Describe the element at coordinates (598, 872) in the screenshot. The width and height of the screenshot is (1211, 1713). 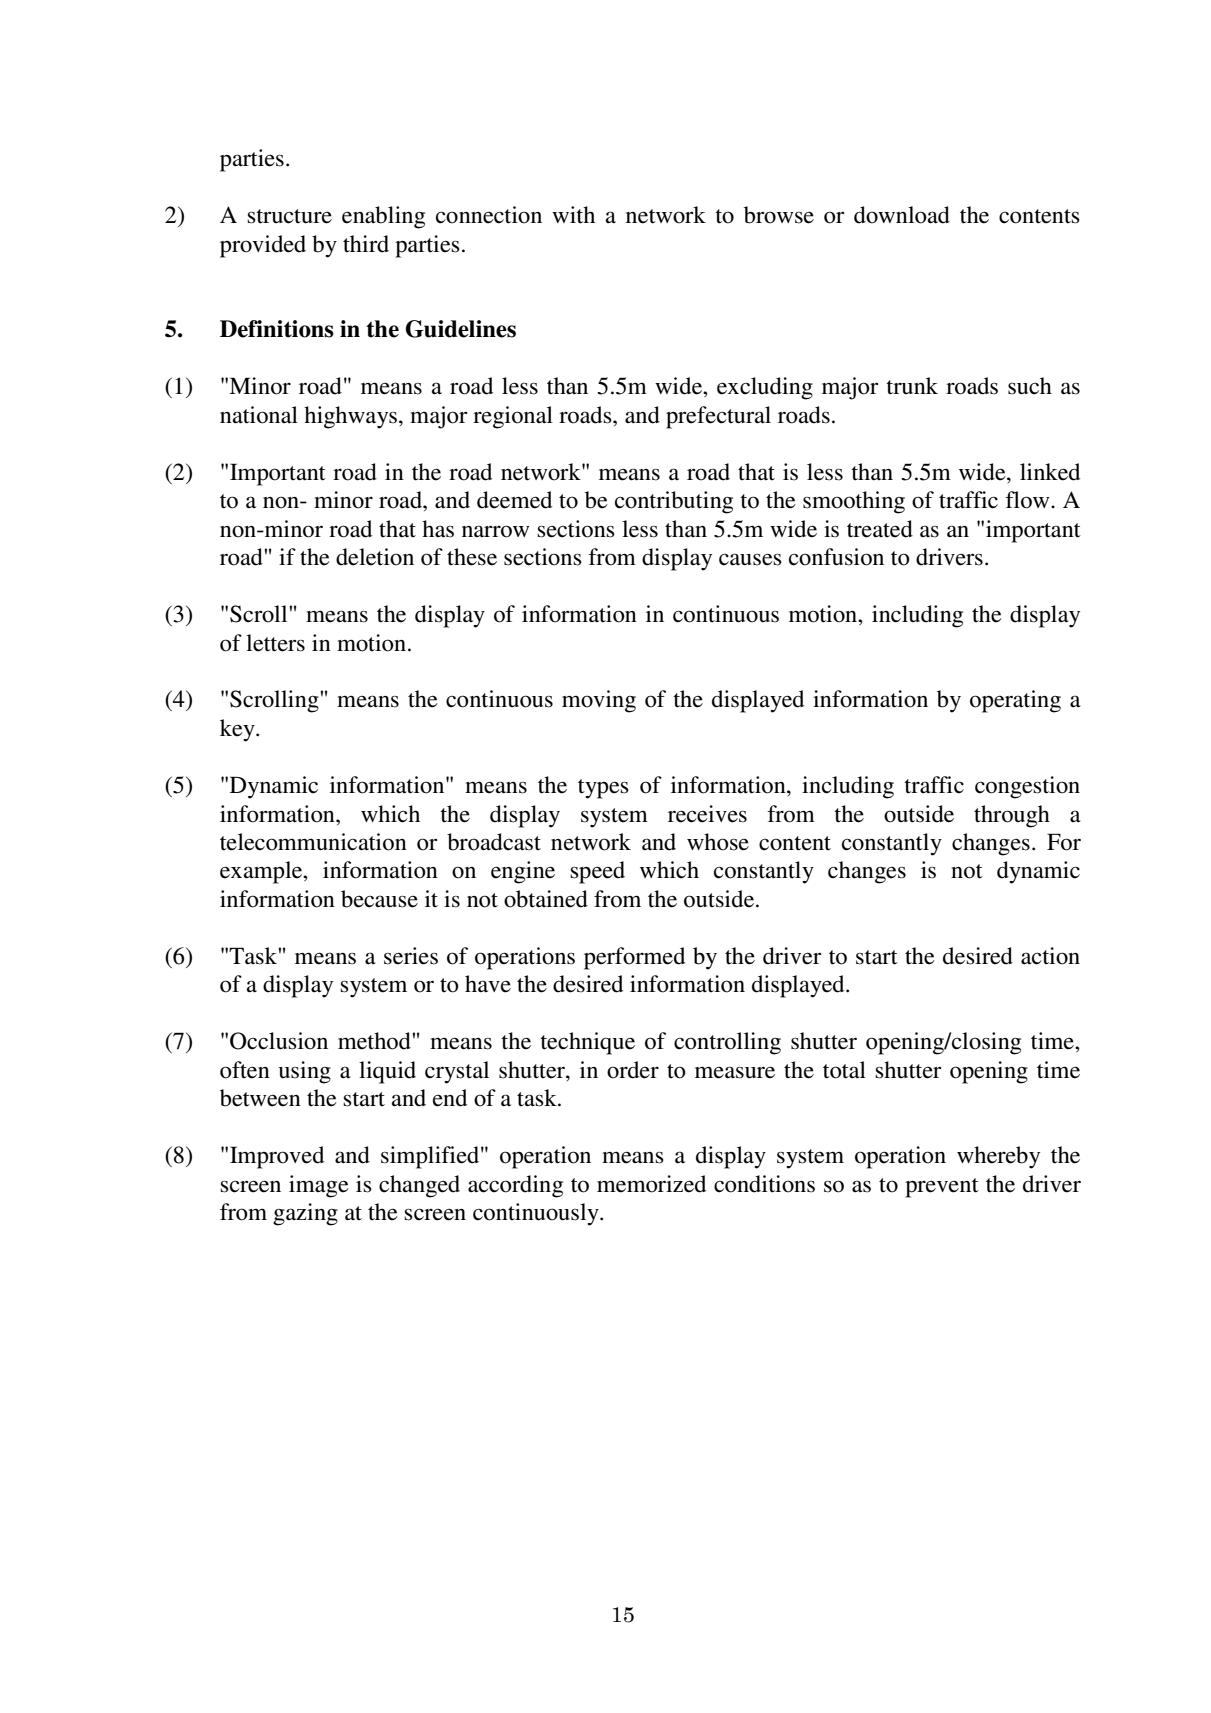
I see `speed` at that location.
